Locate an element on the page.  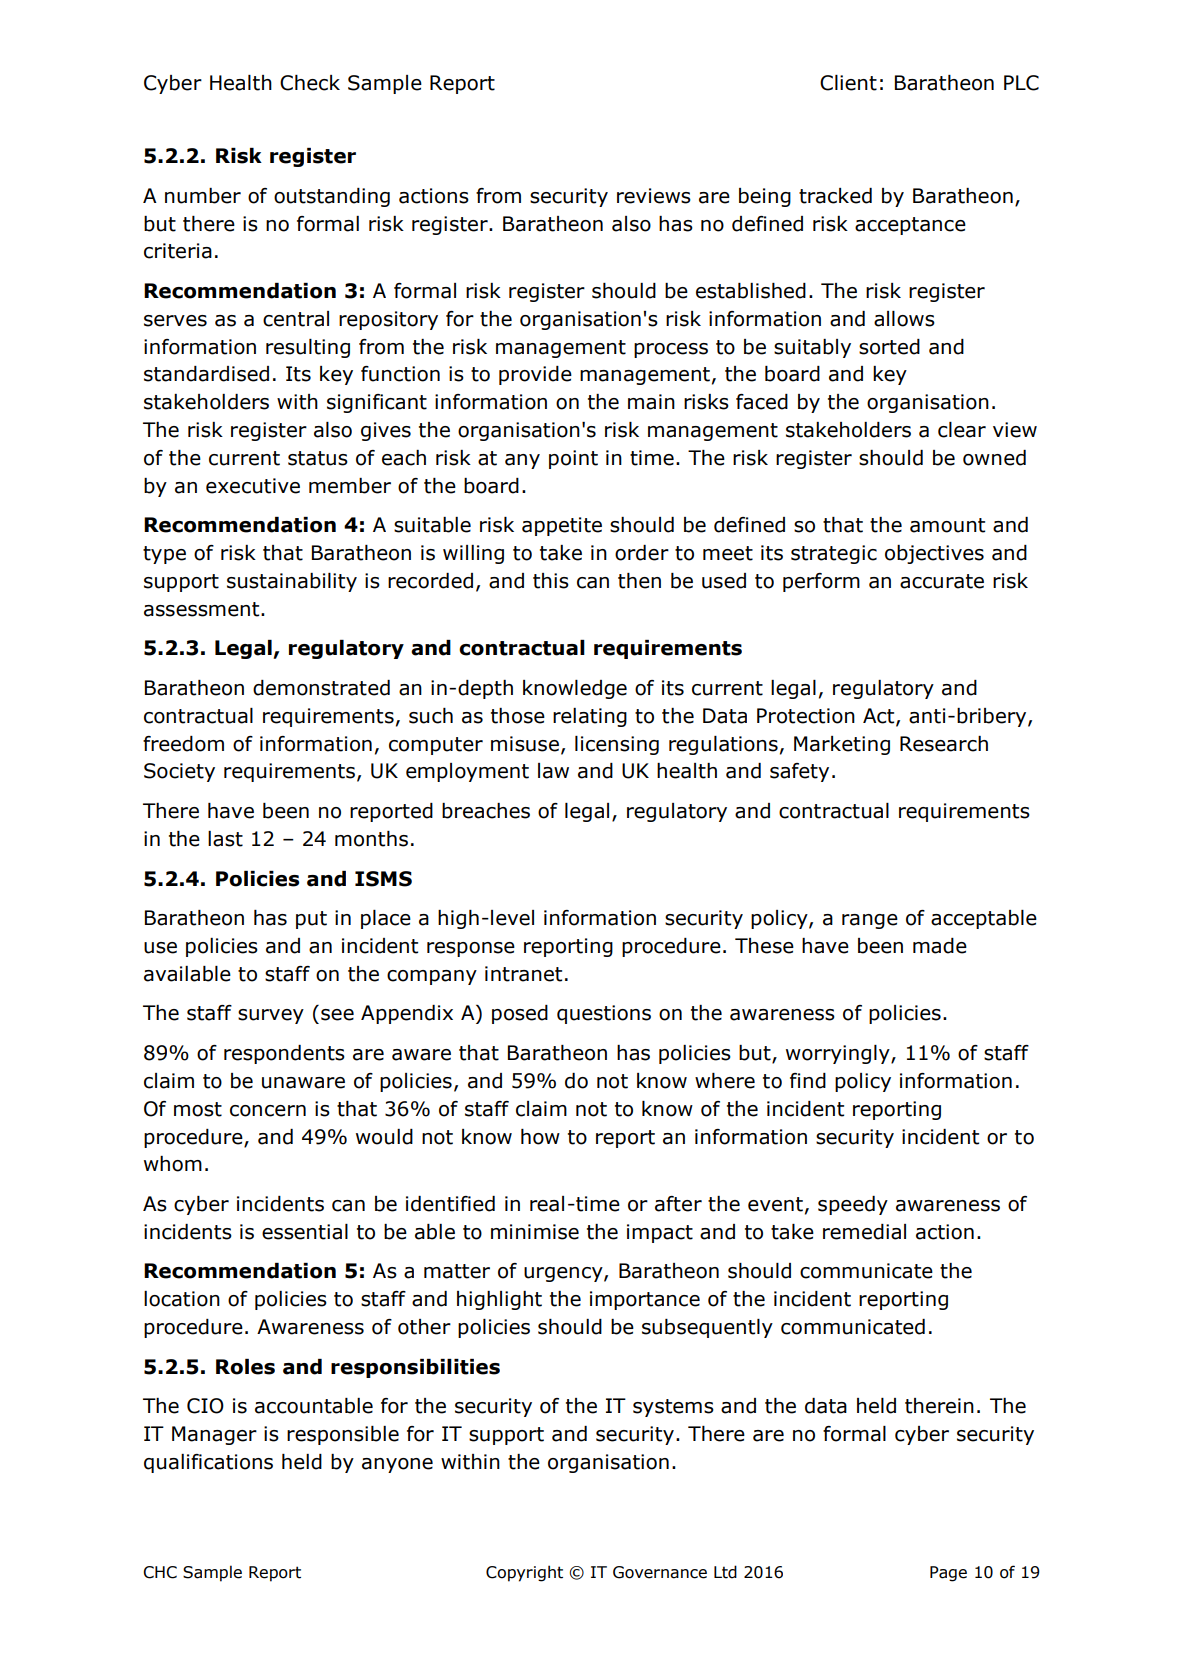
being is located at coordinates (765, 197).
